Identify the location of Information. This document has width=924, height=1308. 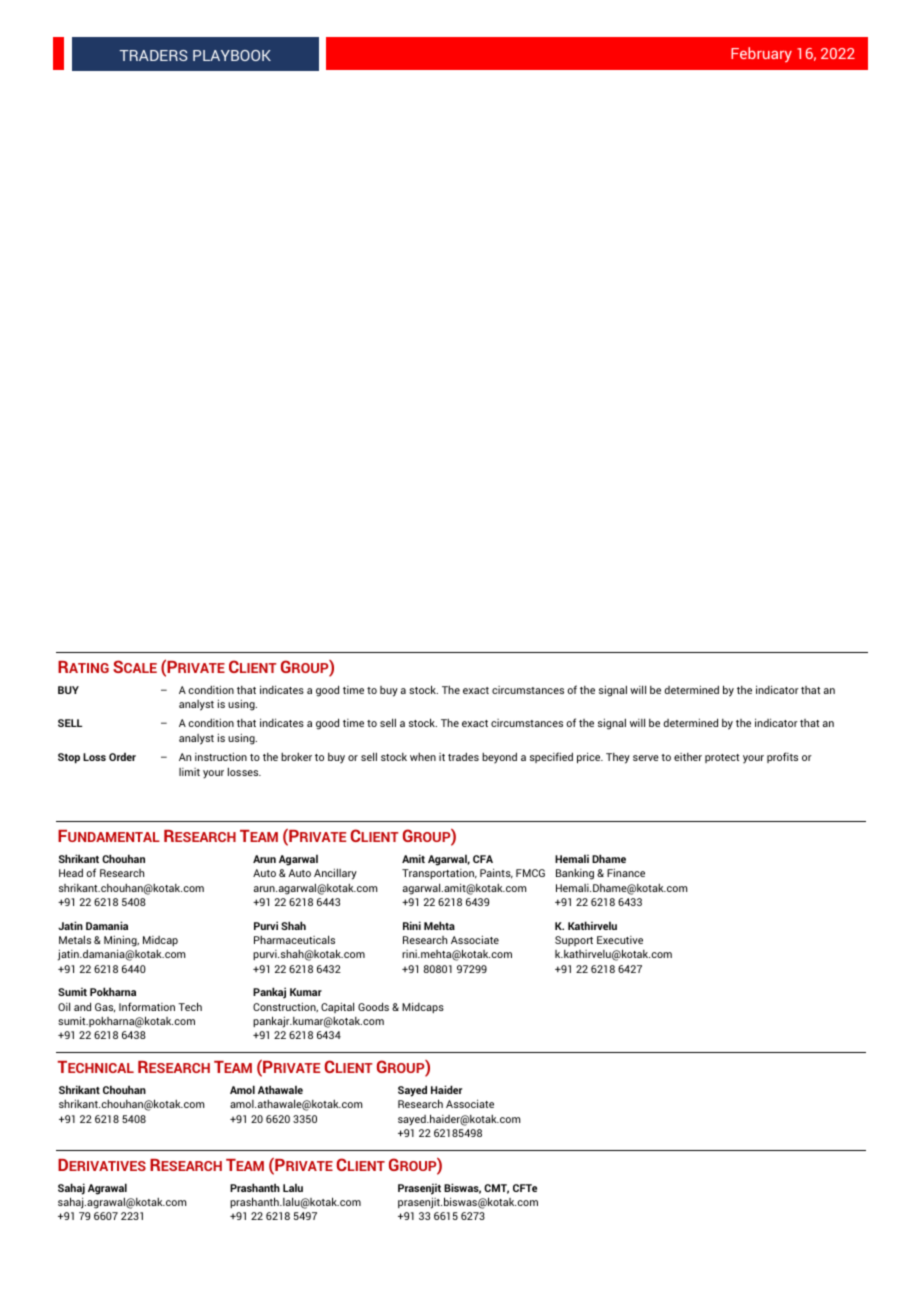
(147, 1006).
